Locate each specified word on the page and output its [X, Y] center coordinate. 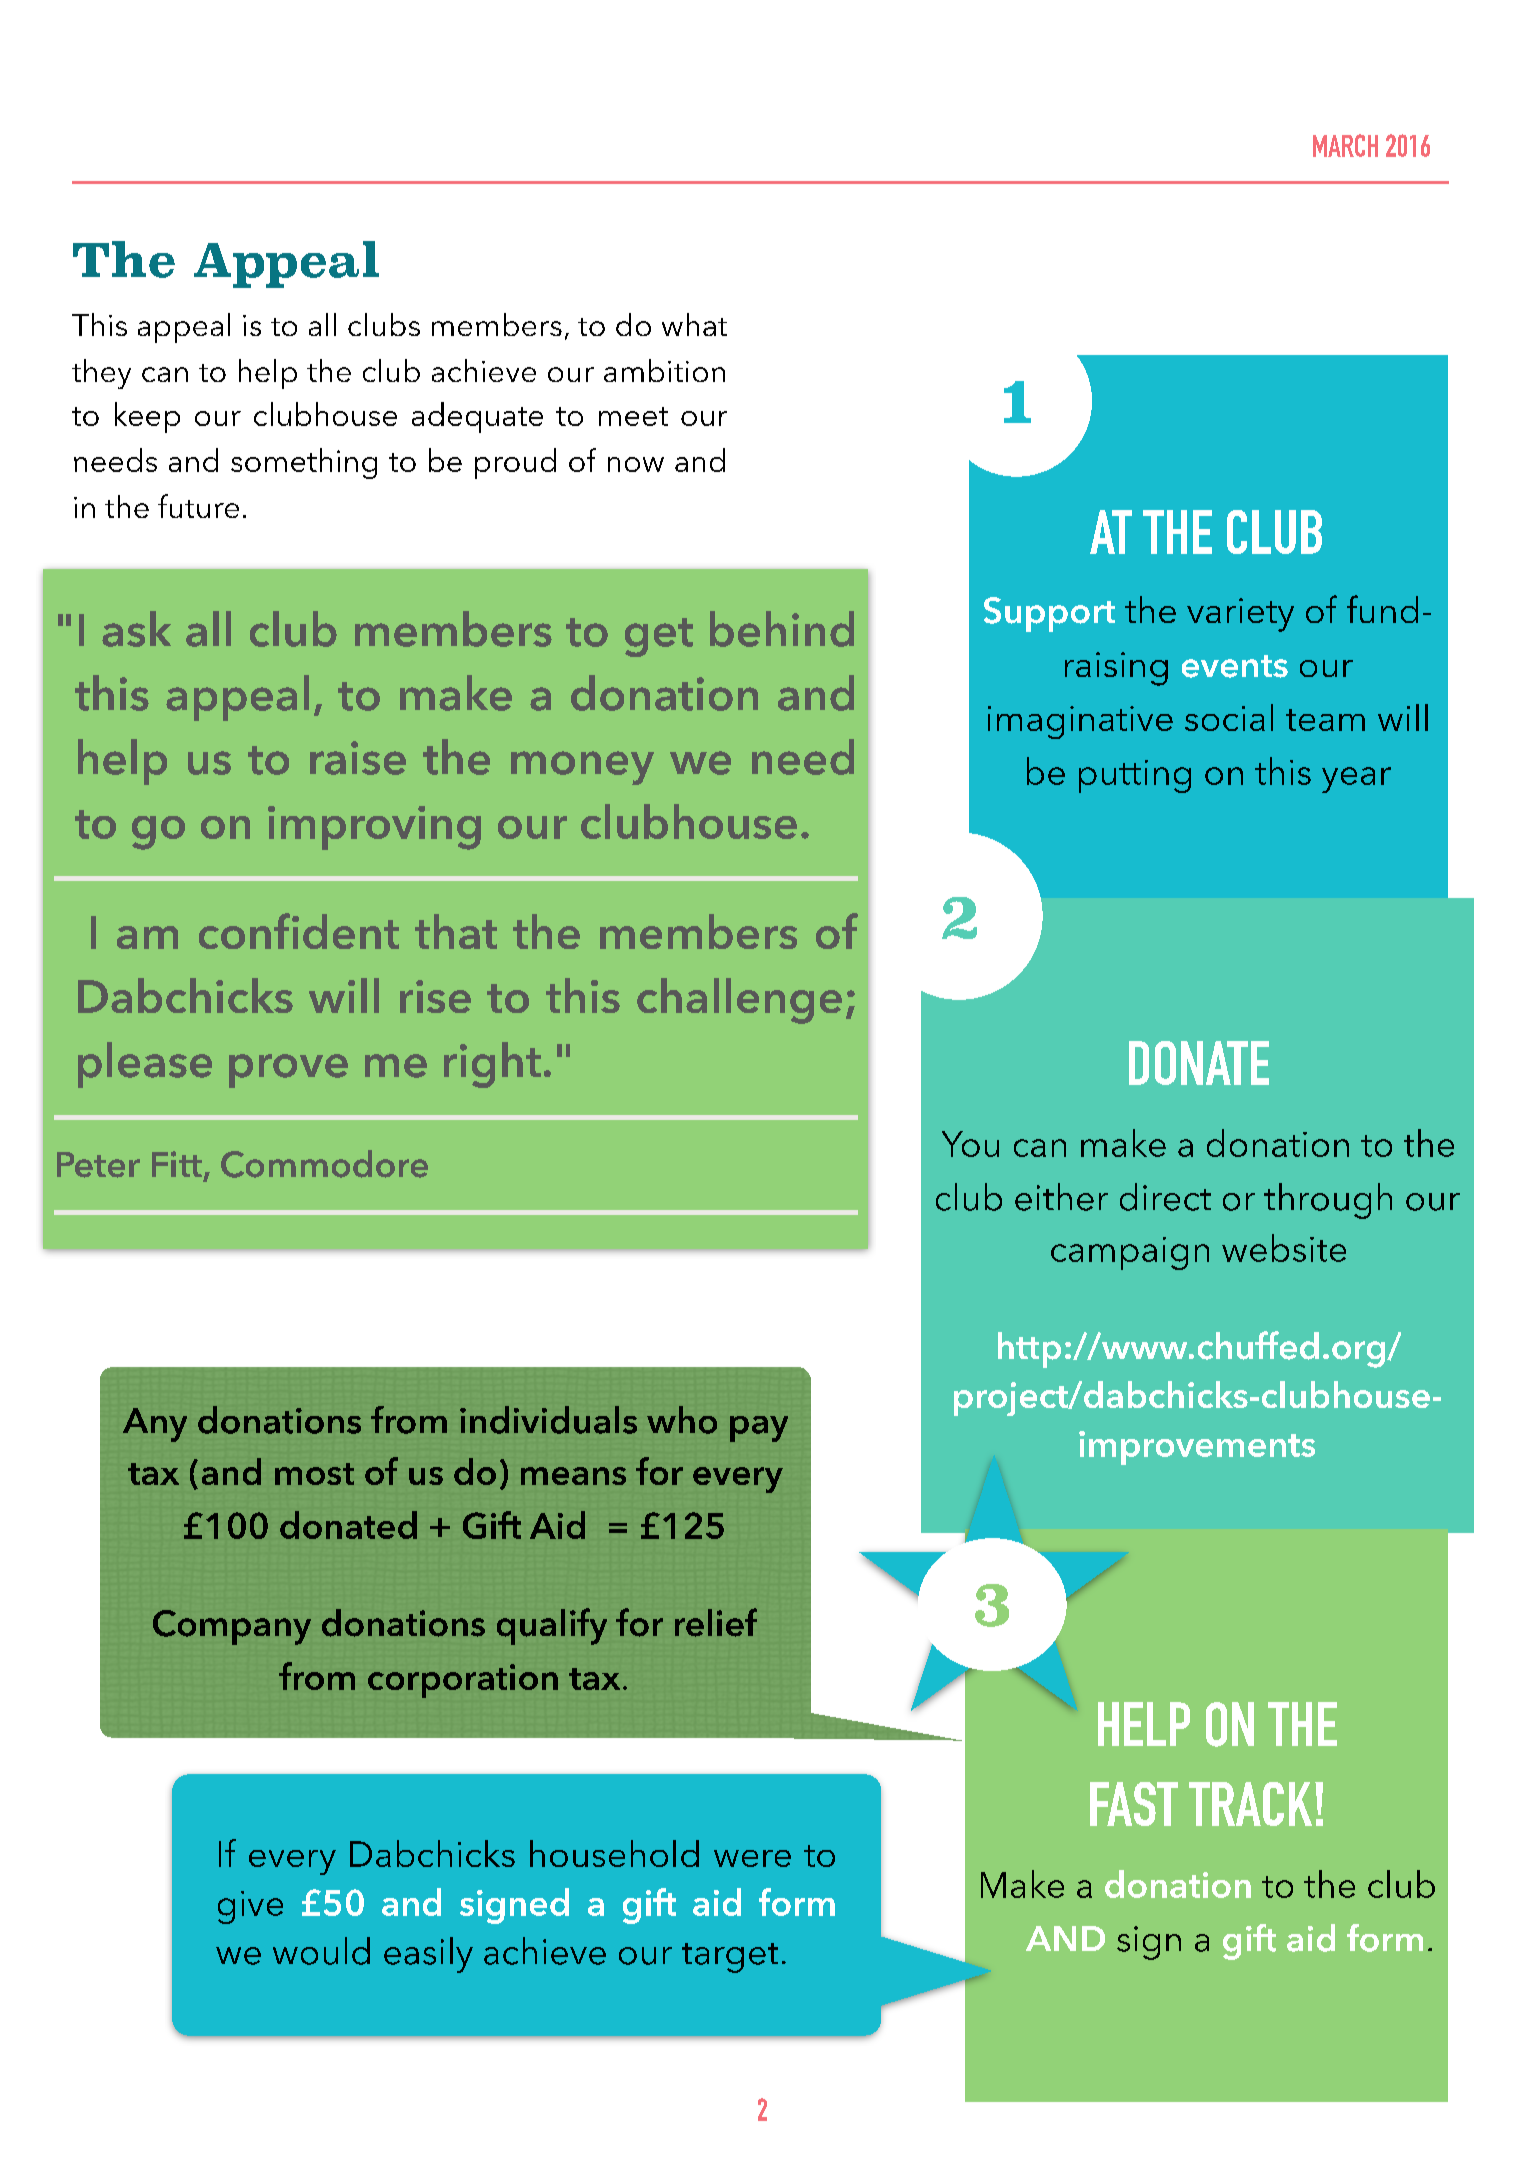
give [250, 1907]
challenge [739, 1001]
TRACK [1250, 1804]
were [752, 1858]
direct [1165, 1197]
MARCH [1345, 145]
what [694, 324]
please [145, 1065]
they [101, 374]
